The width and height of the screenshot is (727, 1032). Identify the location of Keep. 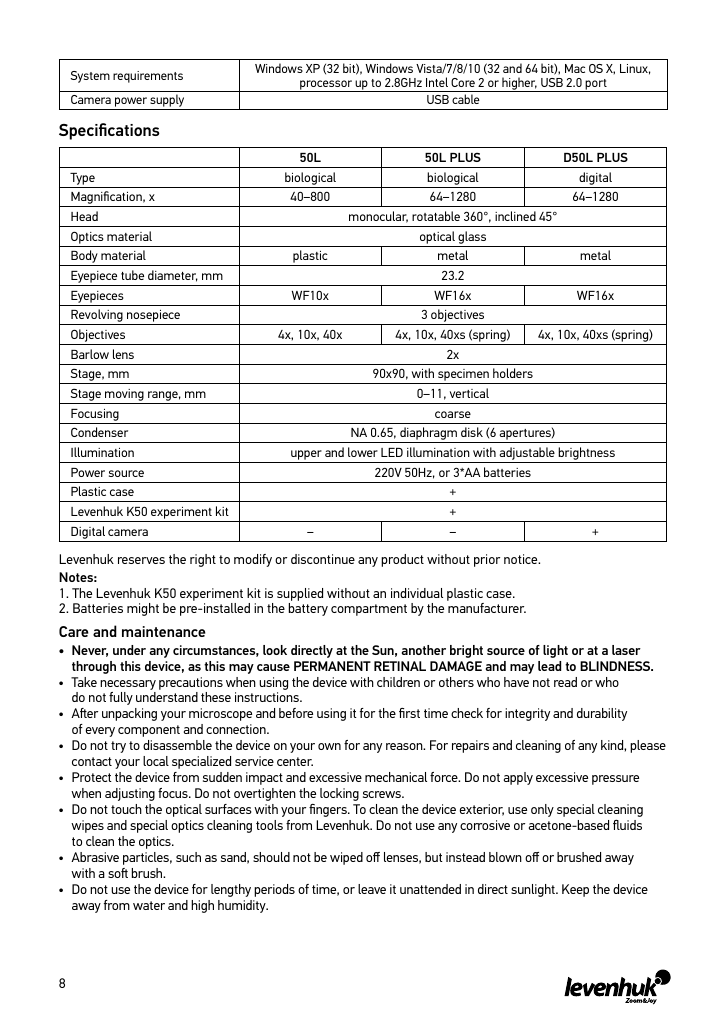
(575, 890).
